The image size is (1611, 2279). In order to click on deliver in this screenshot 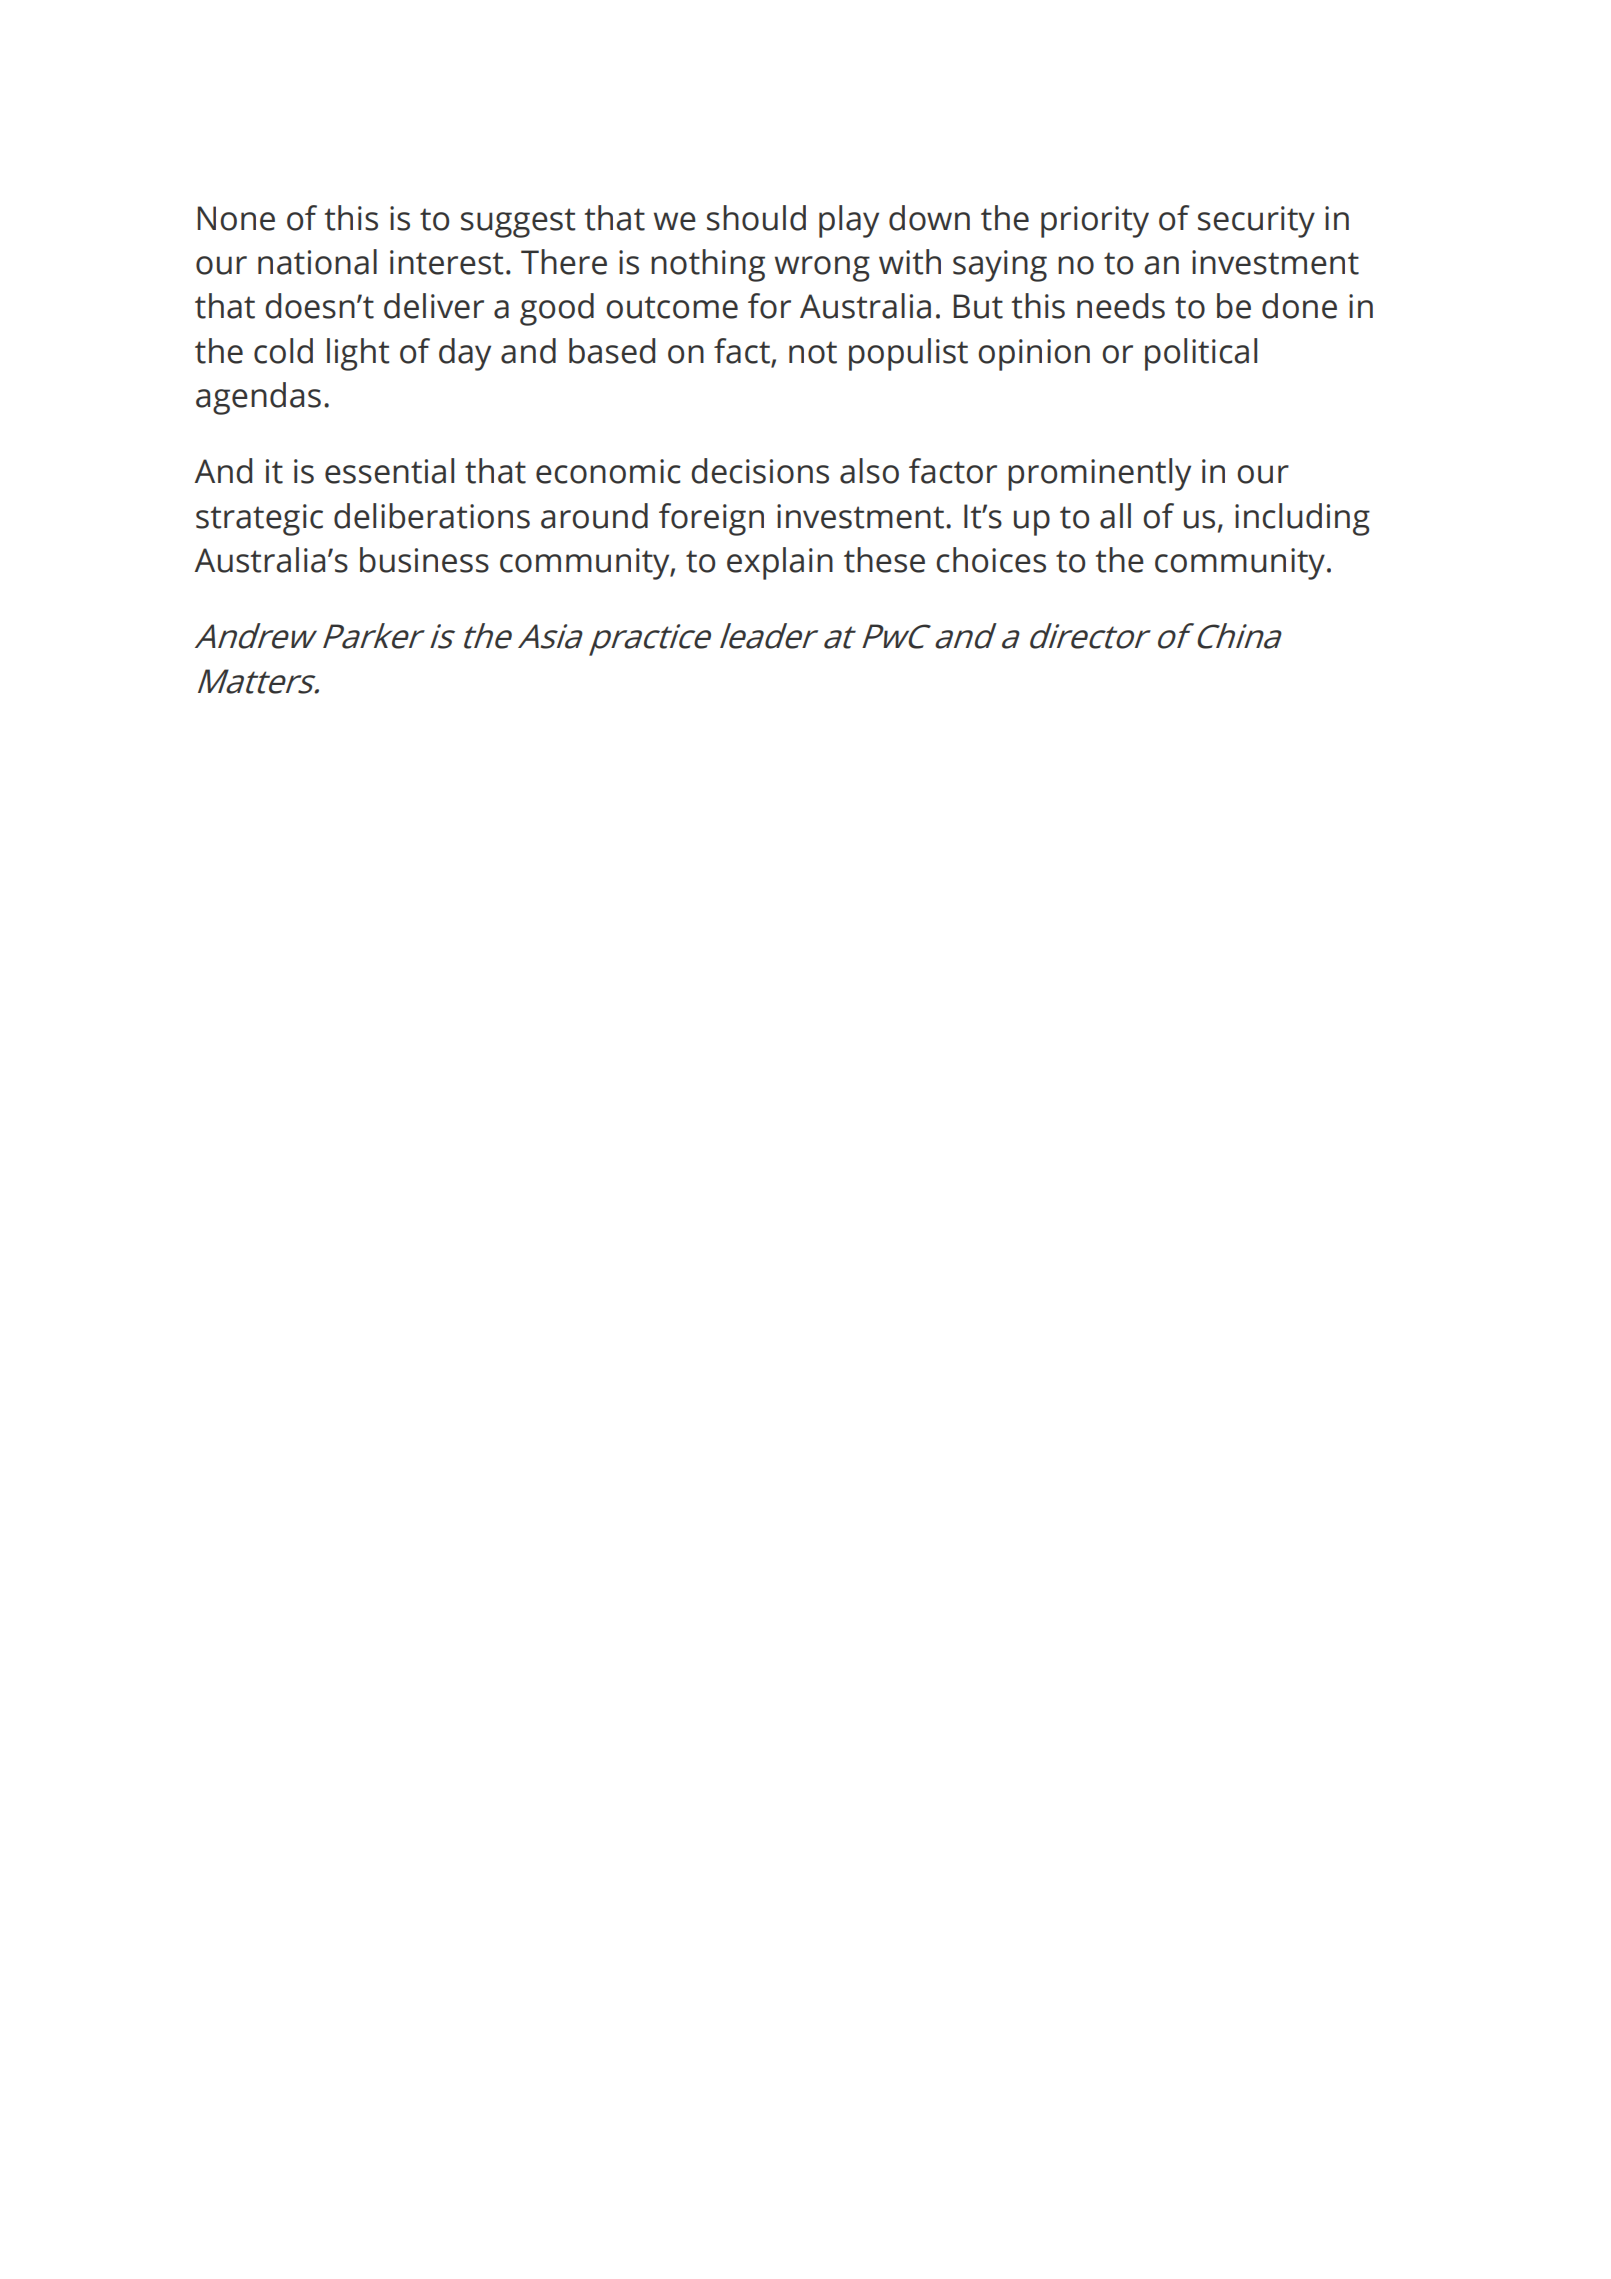, I will do `click(434, 306)`.
